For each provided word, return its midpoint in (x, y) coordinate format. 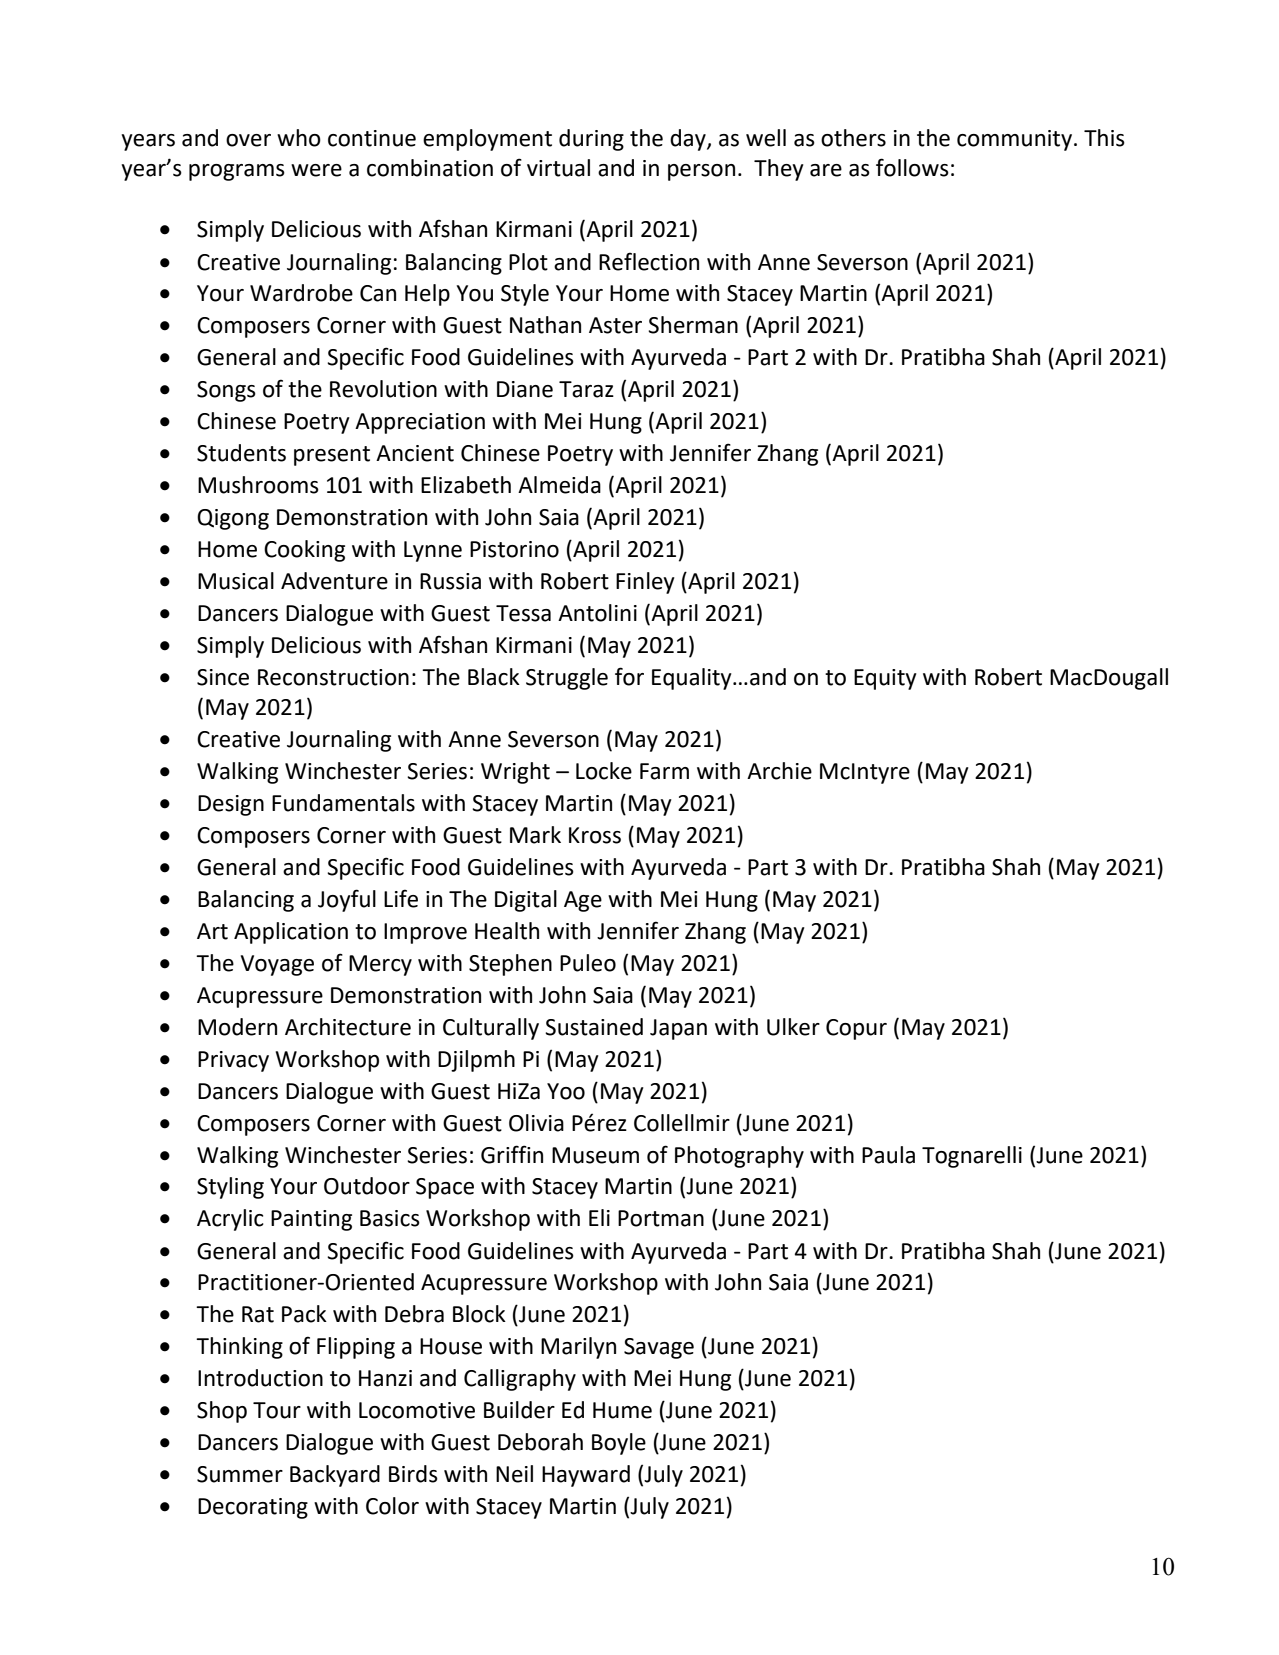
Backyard (335, 1476)
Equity (885, 679)
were (316, 170)
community (1014, 140)
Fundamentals (343, 803)
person (701, 172)
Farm (664, 771)
